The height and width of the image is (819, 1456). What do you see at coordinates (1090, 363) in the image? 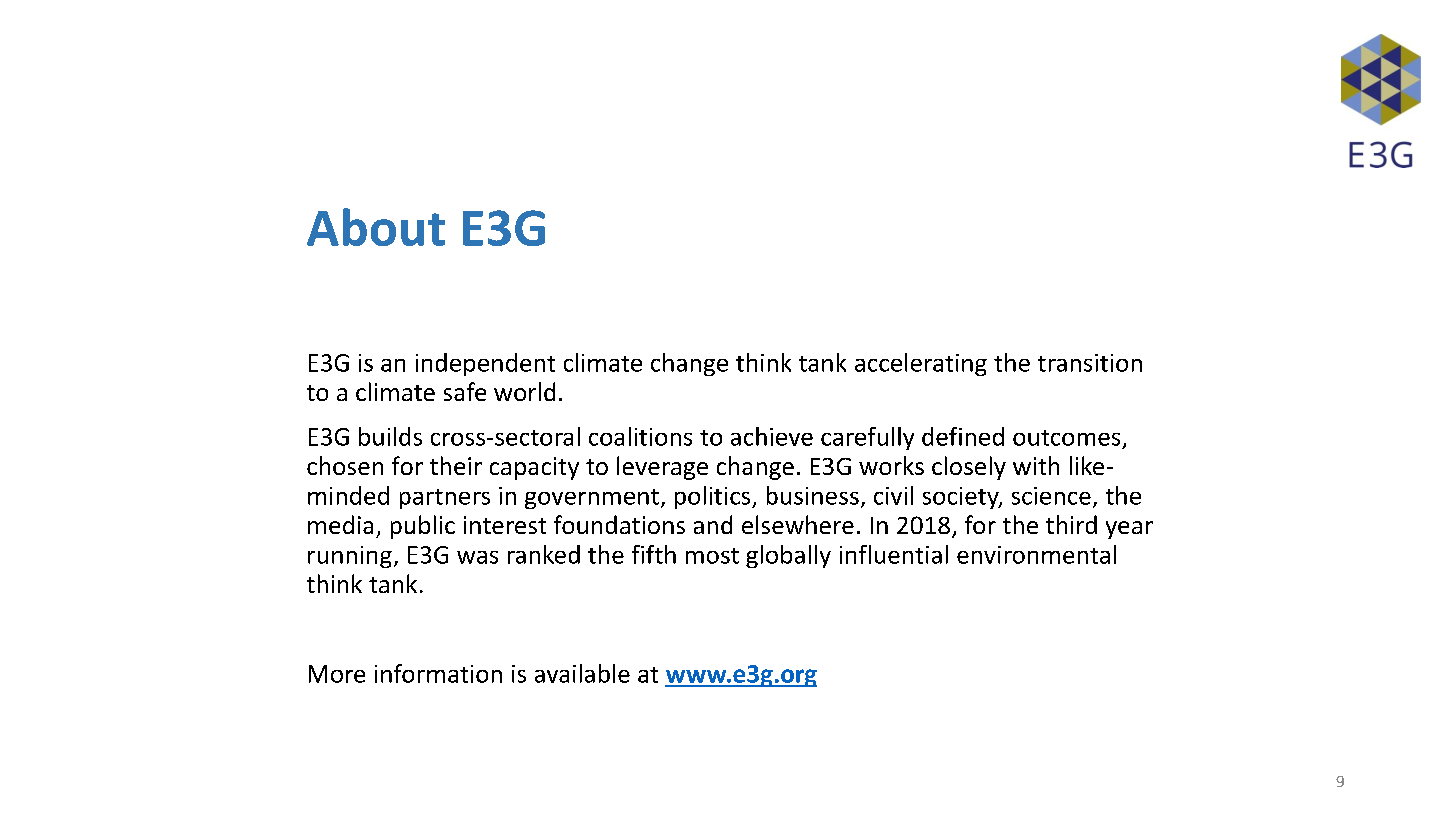
I see `transition` at bounding box center [1090, 363].
